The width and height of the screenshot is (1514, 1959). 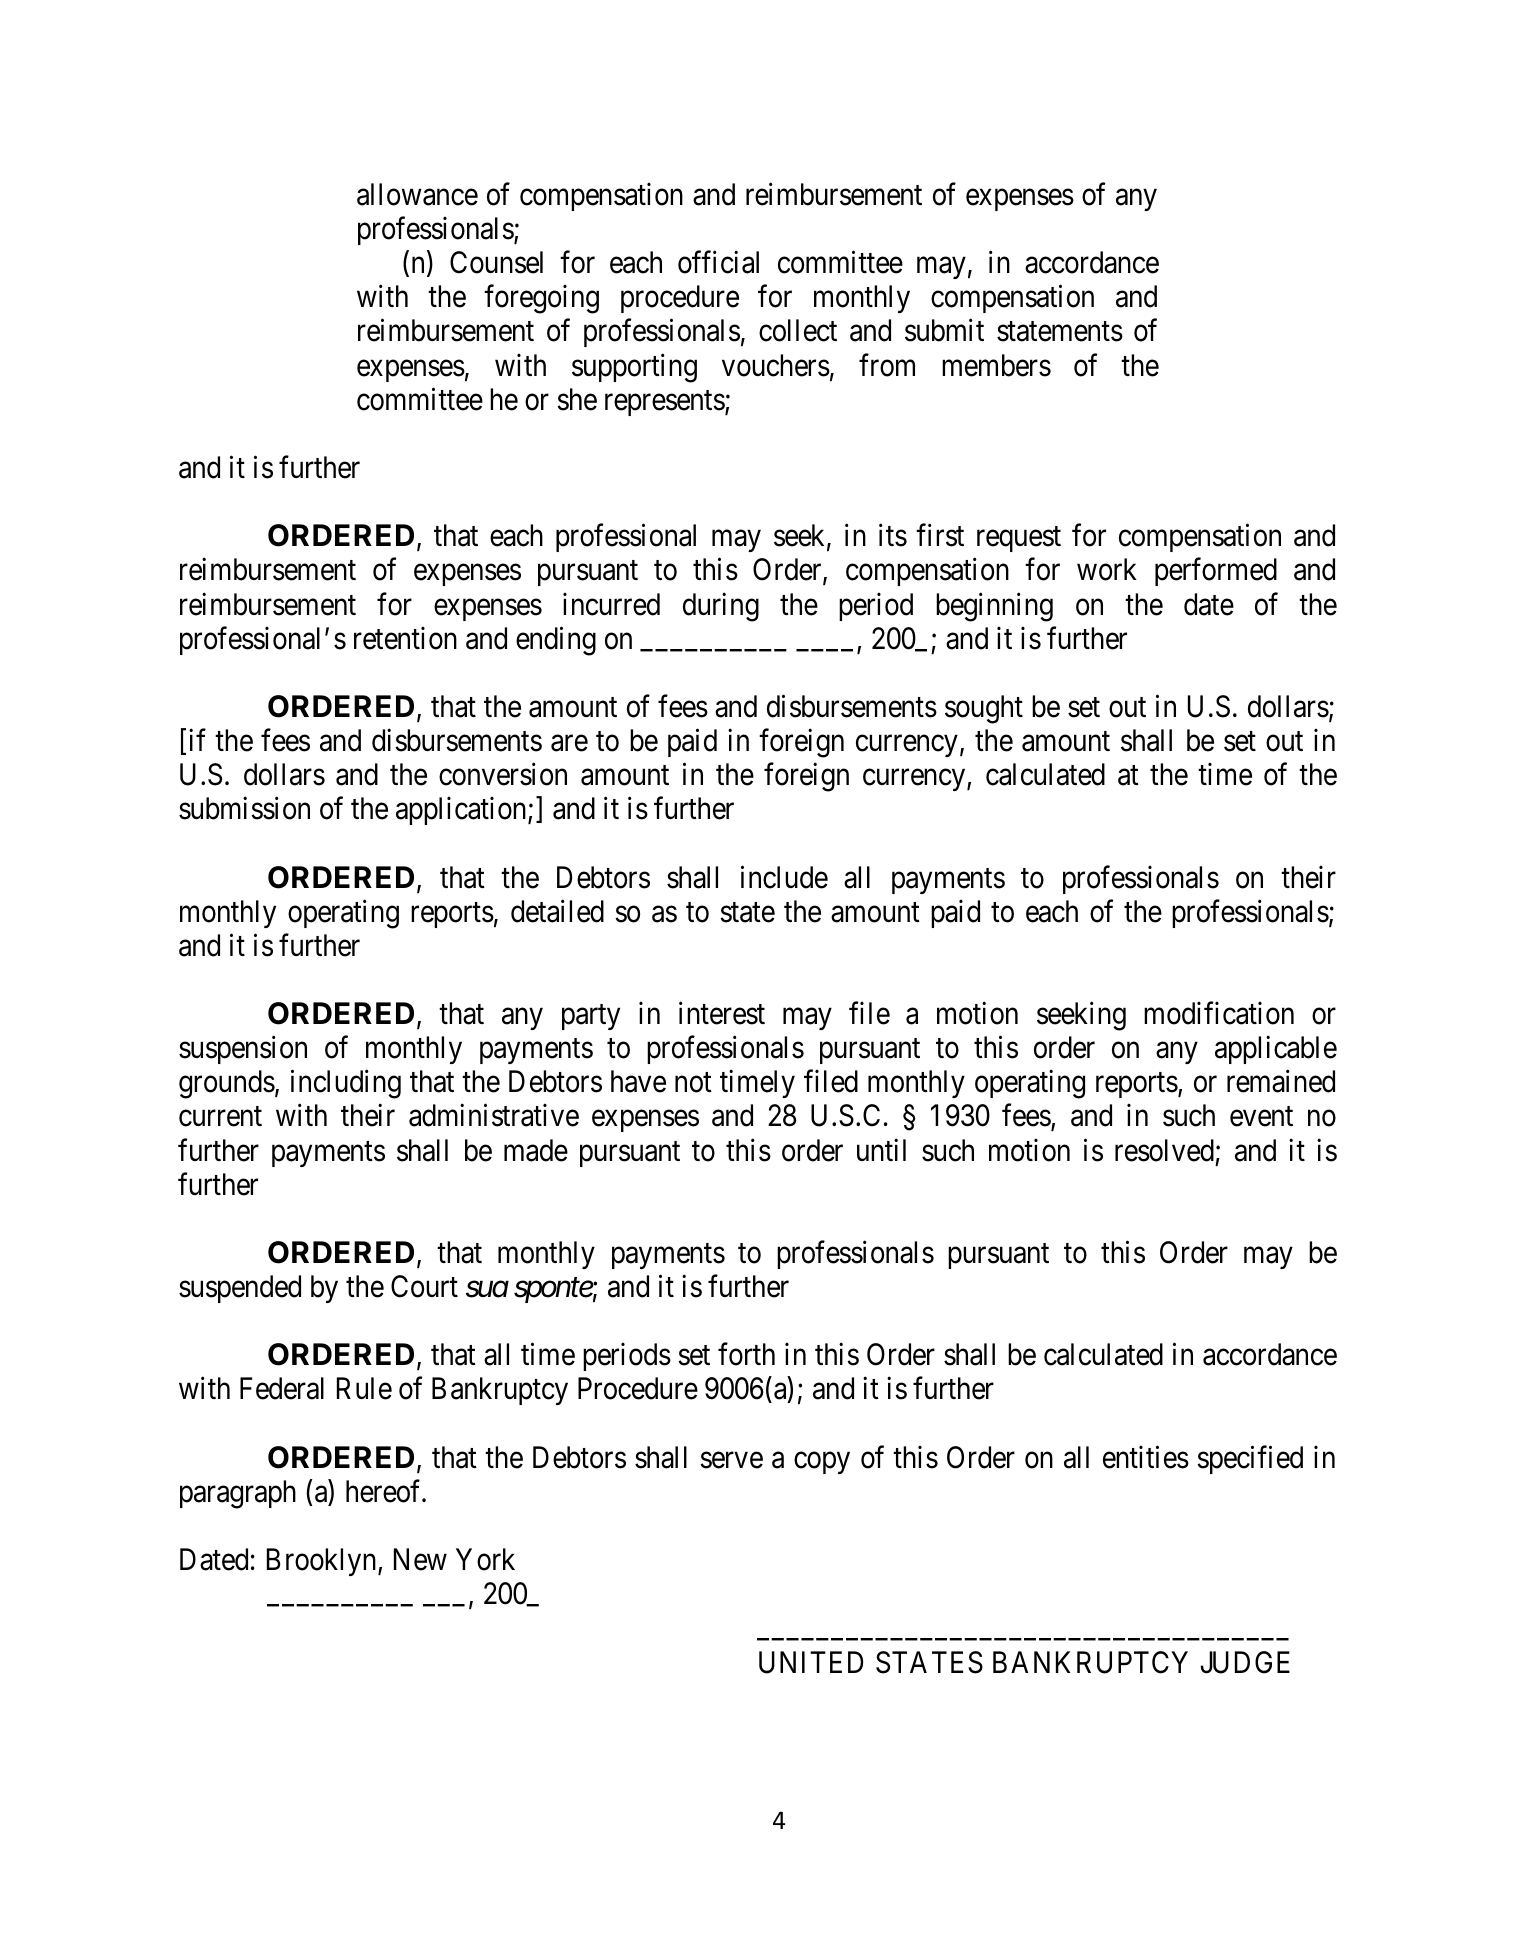 What do you see at coordinates (417, 194) in the screenshot?
I see `allowance` at bounding box center [417, 194].
